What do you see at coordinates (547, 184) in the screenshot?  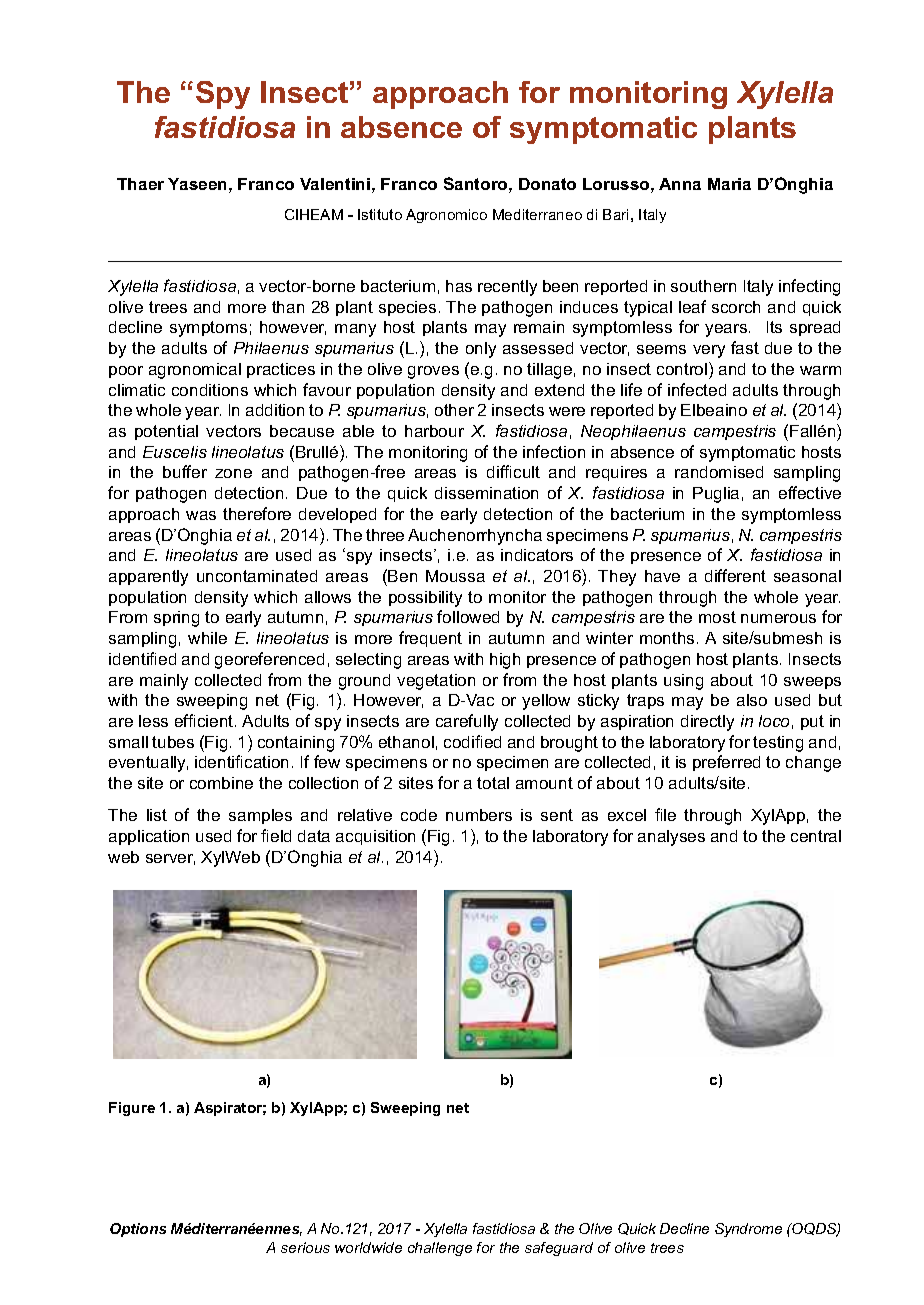 I see `Donato` at bounding box center [547, 184].
